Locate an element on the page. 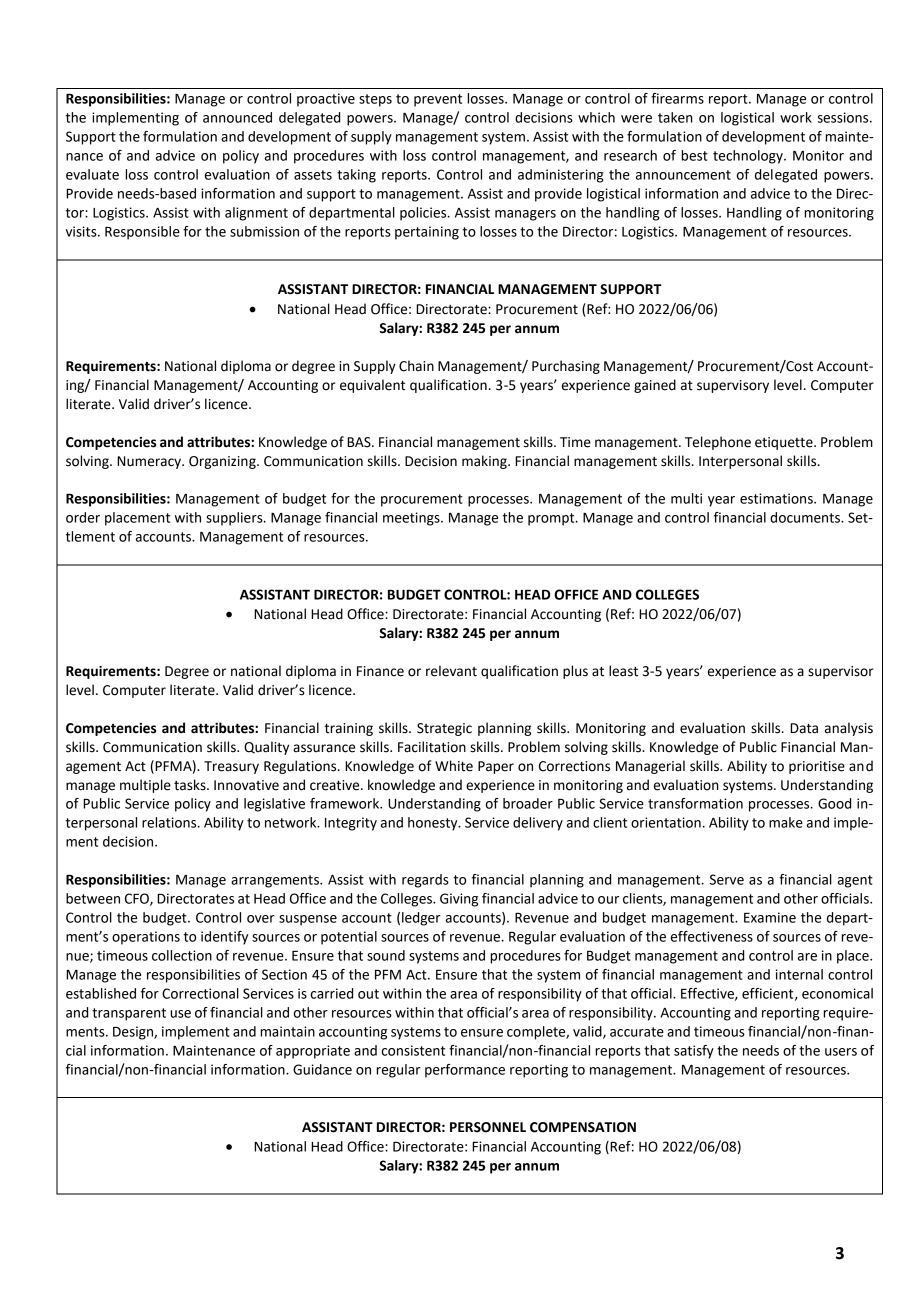 Image resolution: width=924 pixels, height=1308 pixels. Numeracy is located at coordinates (150, 462).
